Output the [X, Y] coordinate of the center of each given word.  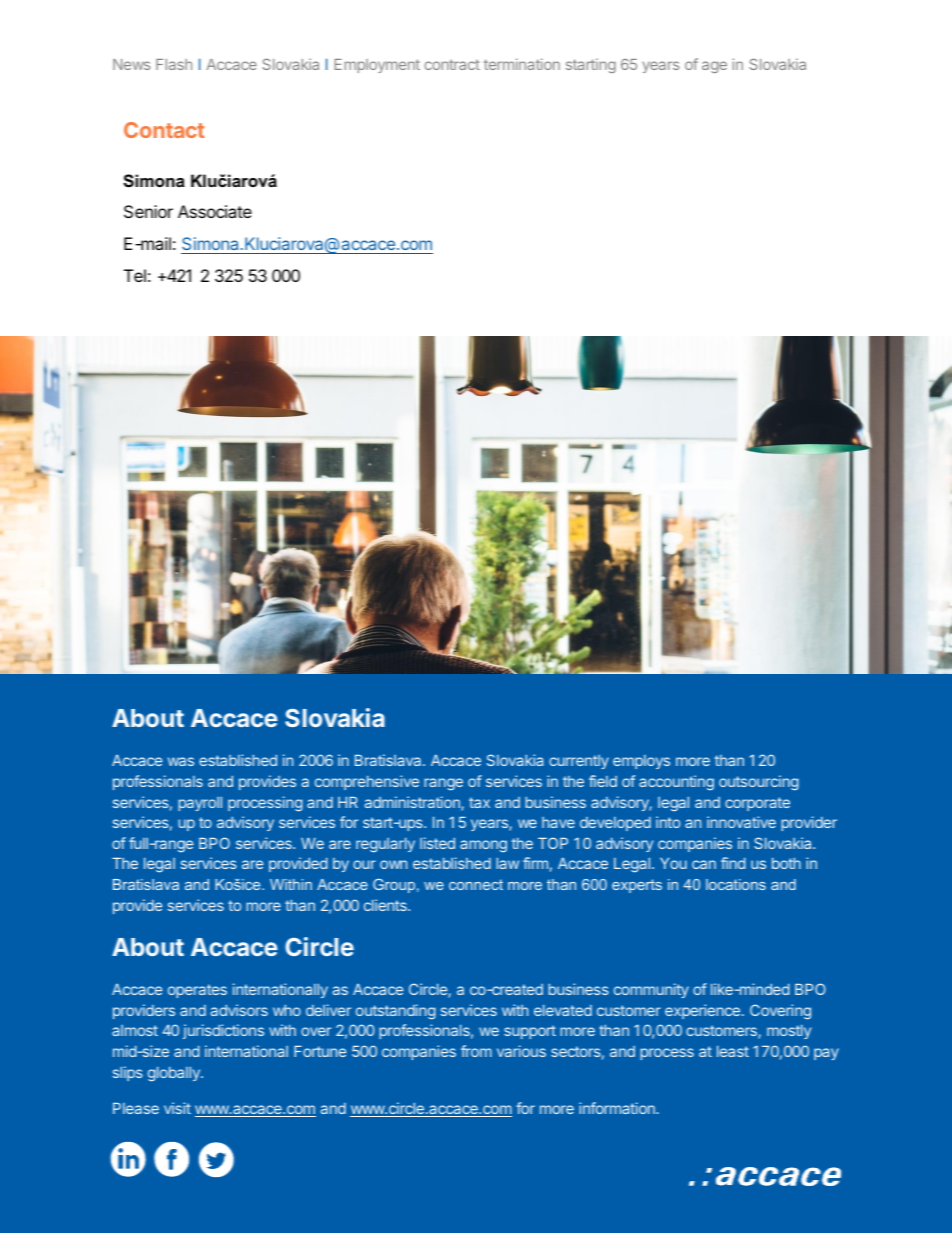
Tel [135, 275]
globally [175, 1074]
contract [452, 65]
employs [641, 762]
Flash [174, 64]
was [181, 761]
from [476, 1051]
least [733, 1051]
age [714, 67]
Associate [215, 211]
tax [479, 802]
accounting [676, 783]
